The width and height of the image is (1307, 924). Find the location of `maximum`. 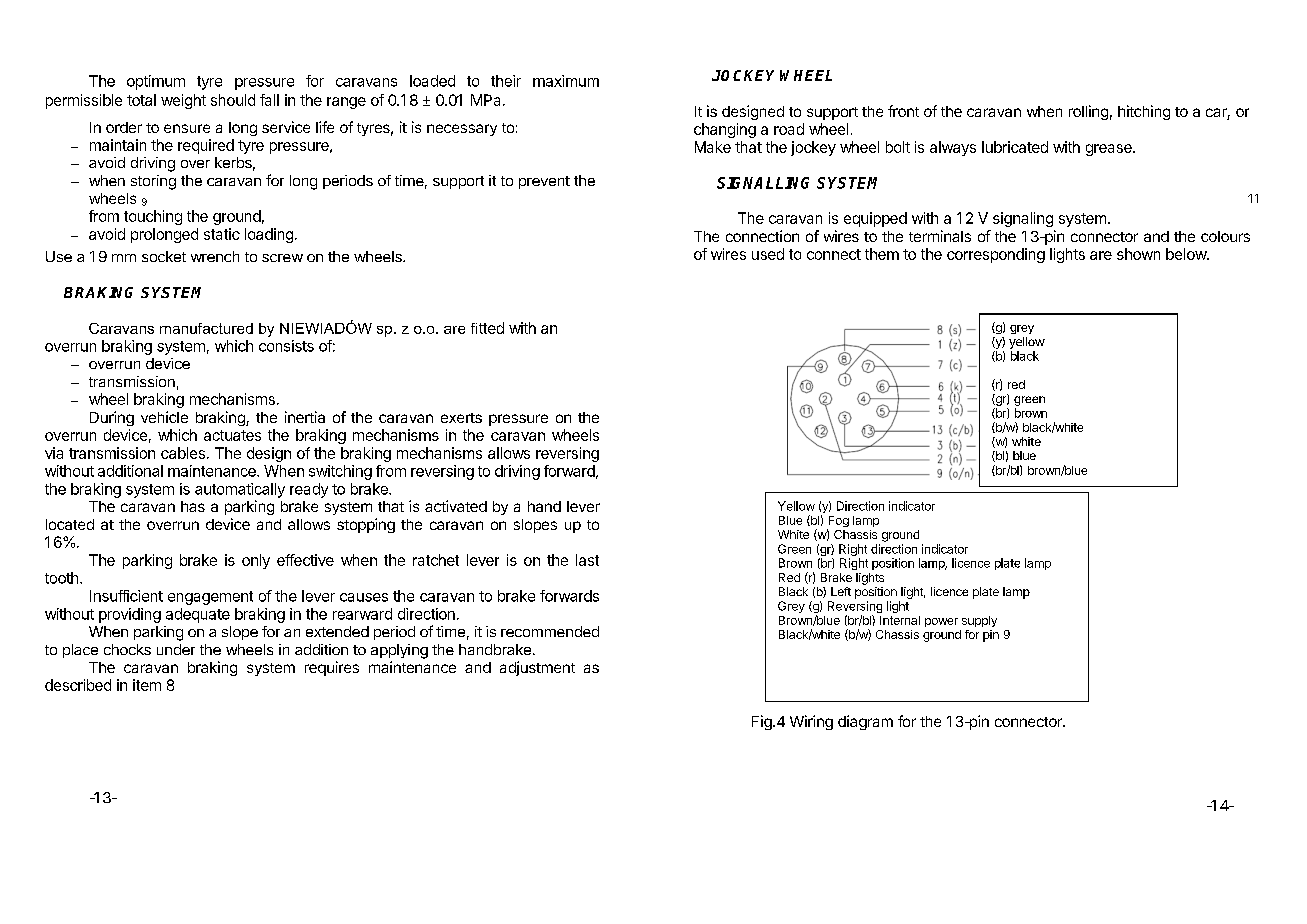

maximum is located at coordinates (566, 81).
